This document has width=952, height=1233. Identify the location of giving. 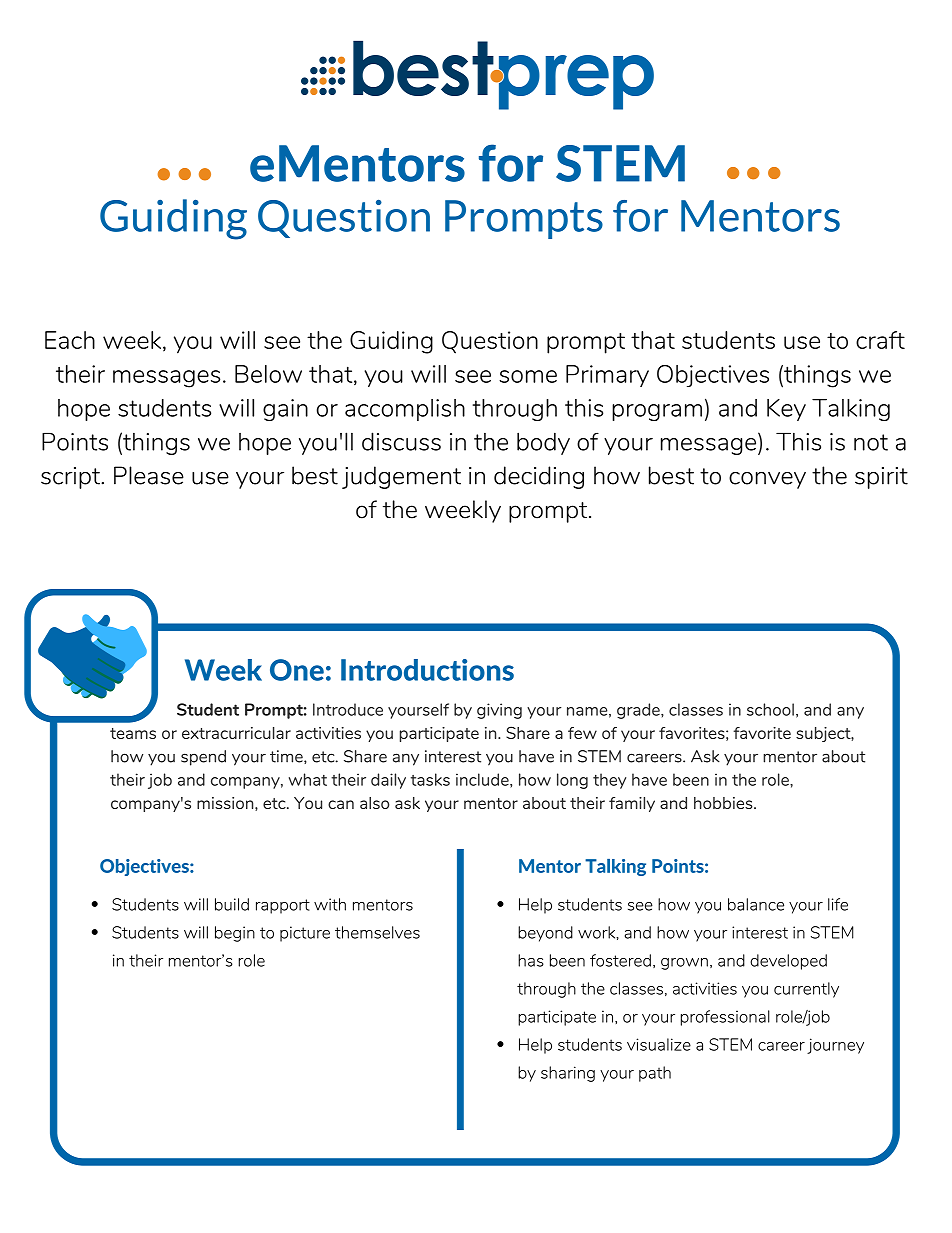
(499, 711).
